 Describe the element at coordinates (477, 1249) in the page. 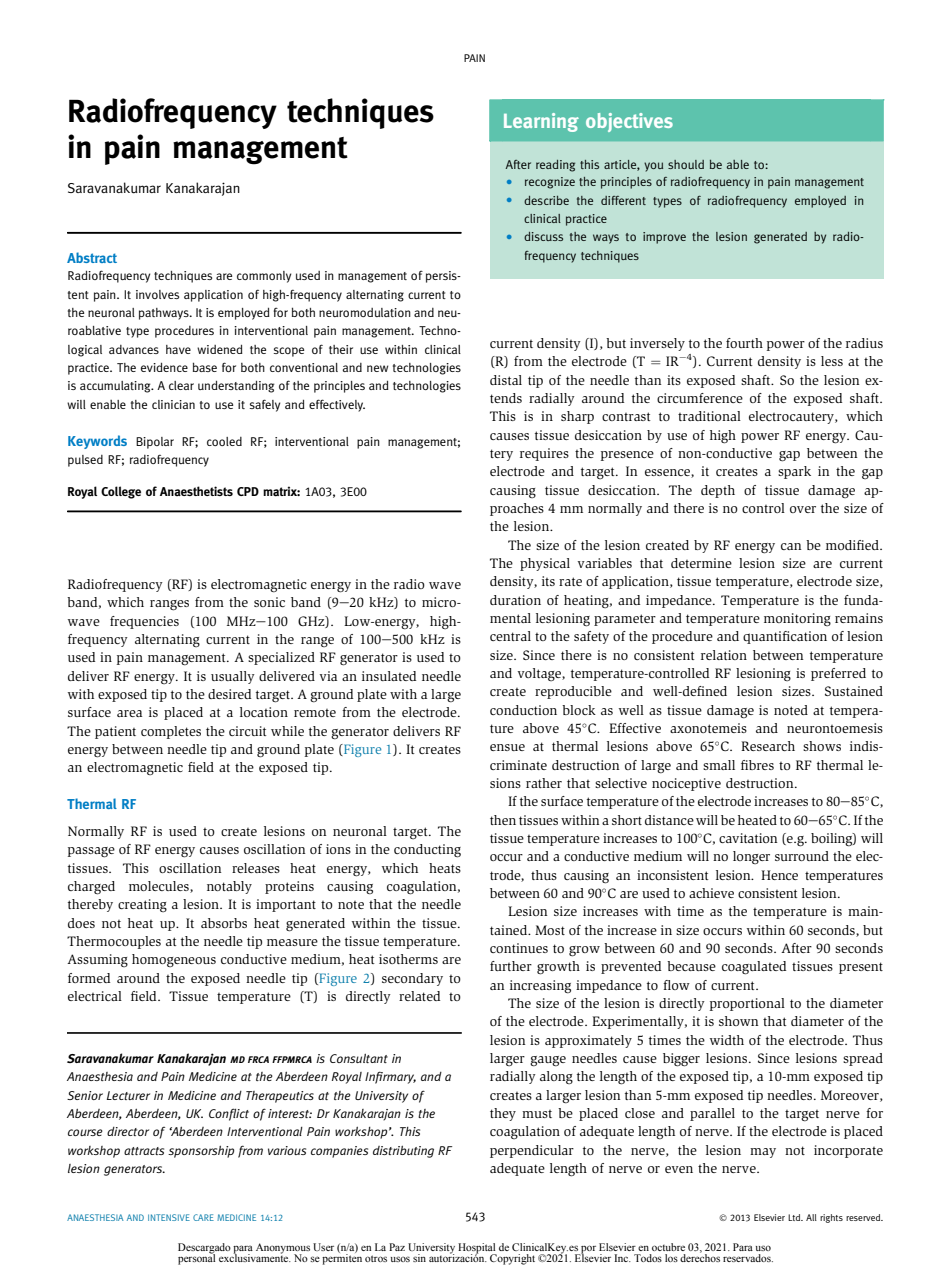

I see `Hospital` at that location.
